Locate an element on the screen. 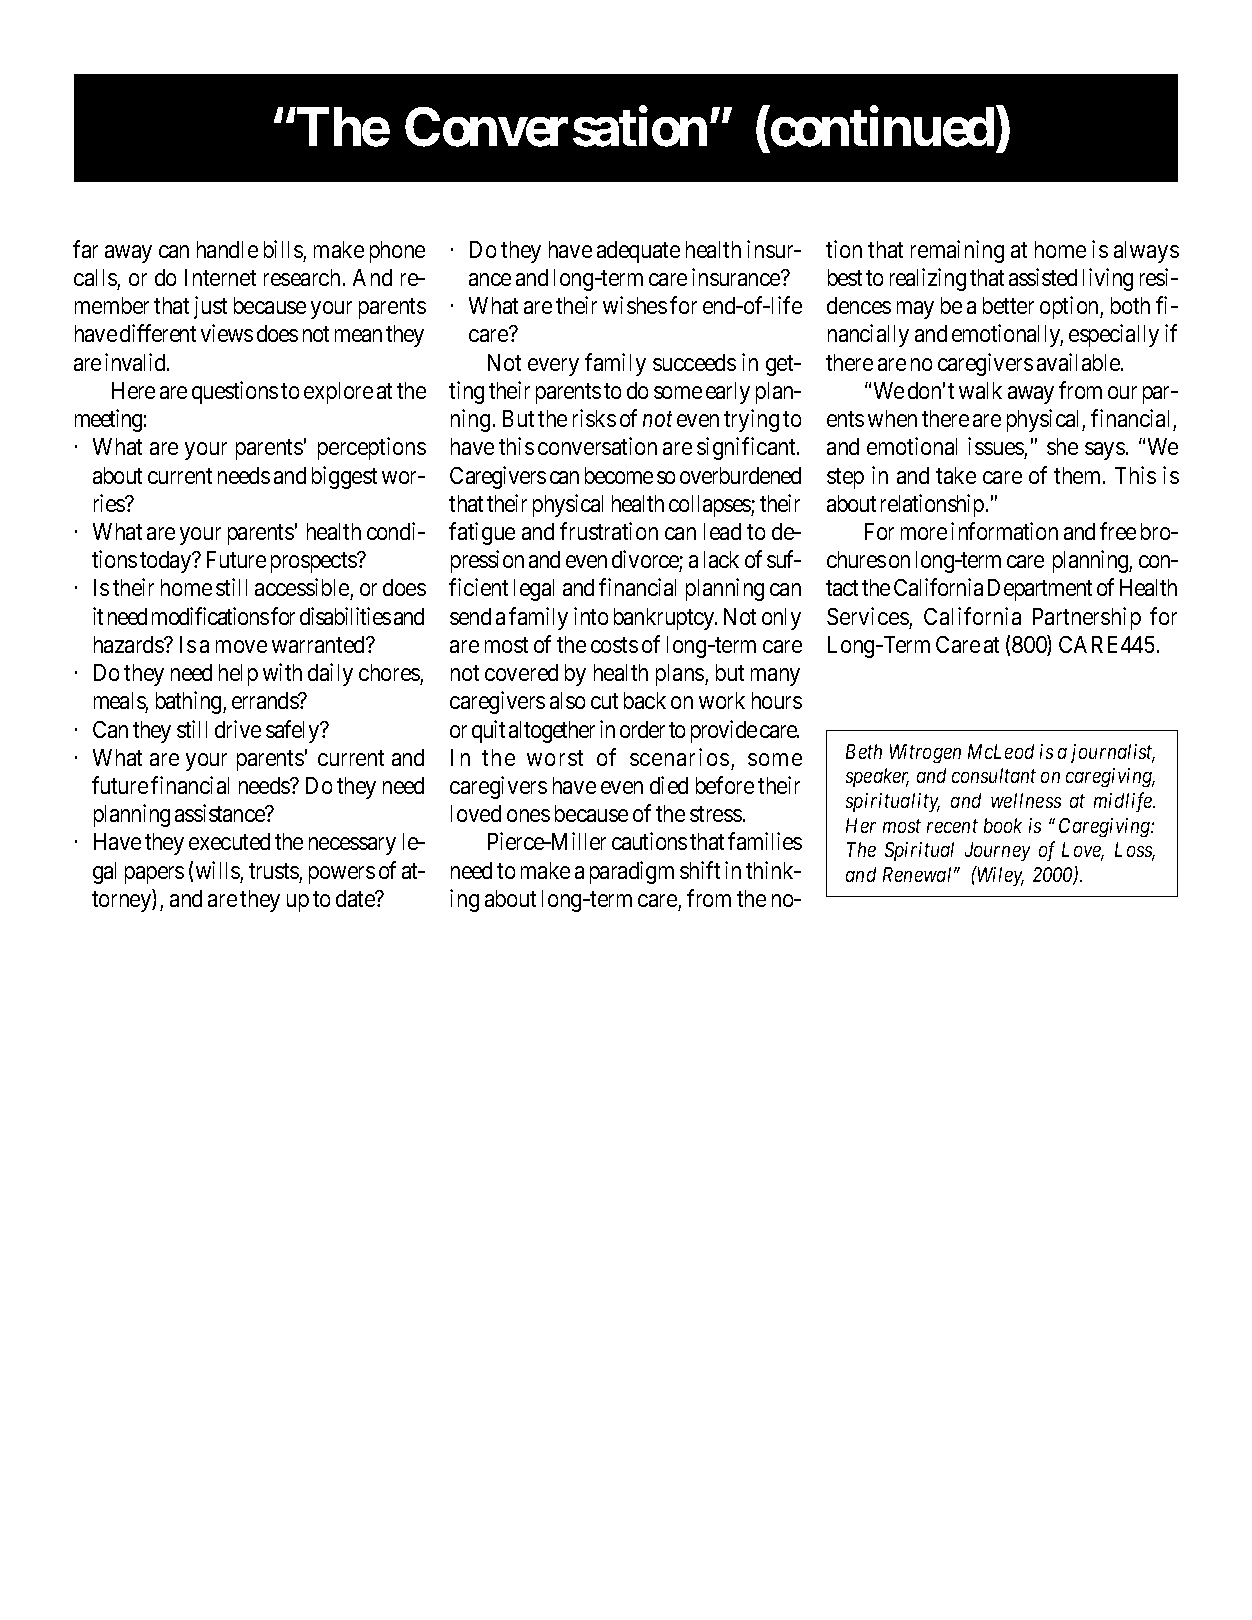 The image size is (1252, 1620). continued is located at coordinates (882, 127).
